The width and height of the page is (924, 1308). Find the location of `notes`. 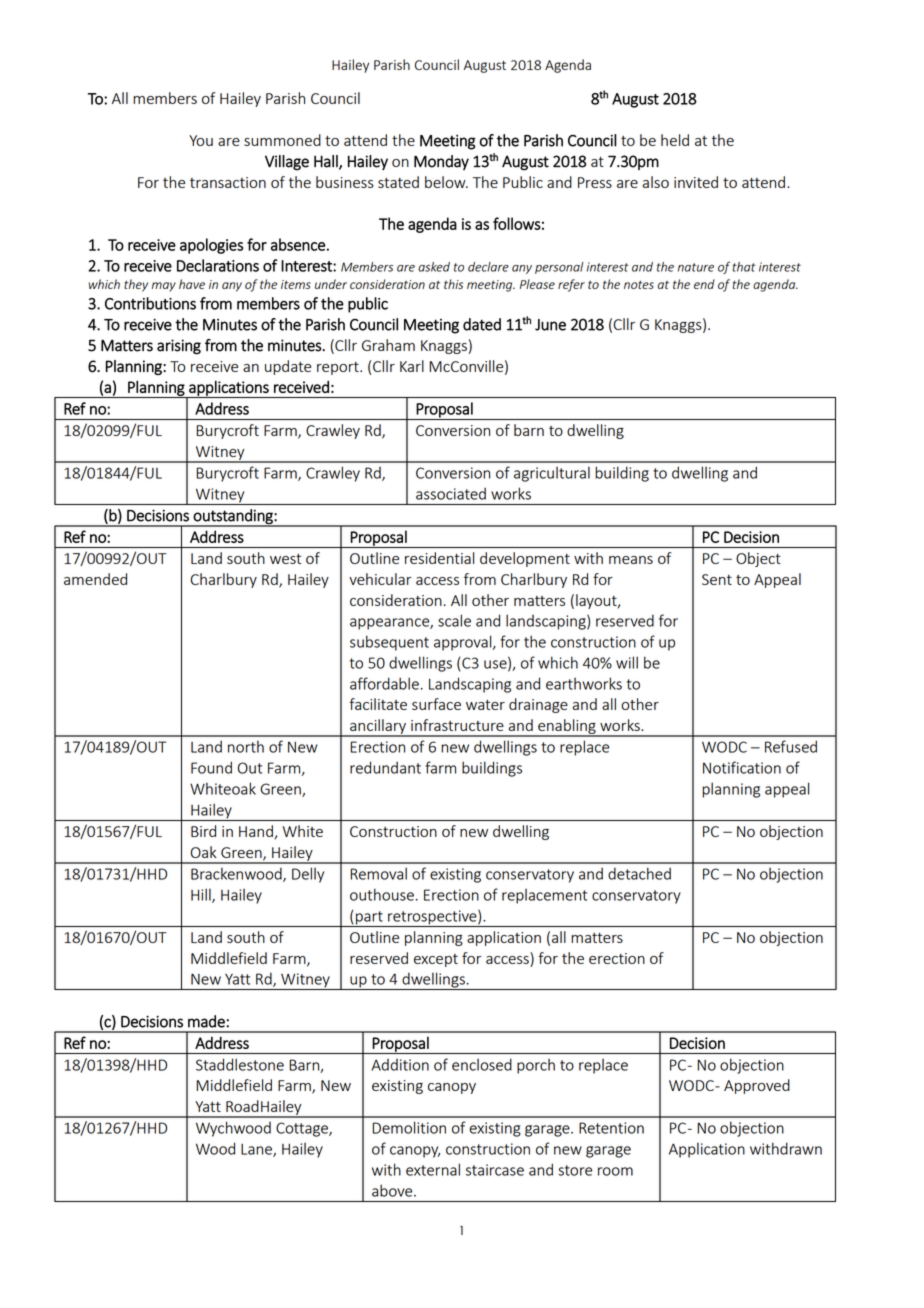

notes is located at coordinates (639, 284).
